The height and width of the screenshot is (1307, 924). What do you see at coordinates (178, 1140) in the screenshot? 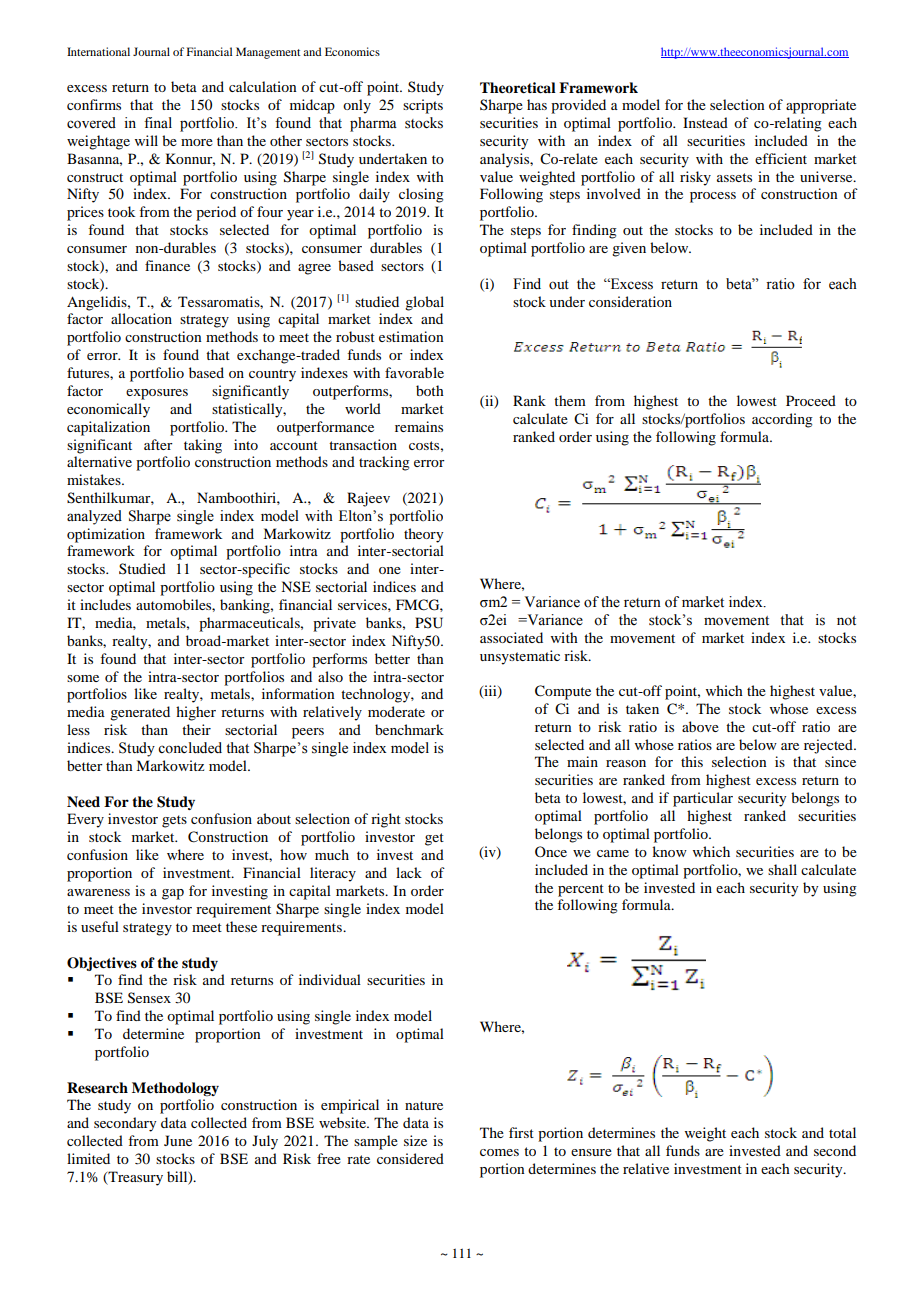
I see `June` at bounding box center [178, 1140].
